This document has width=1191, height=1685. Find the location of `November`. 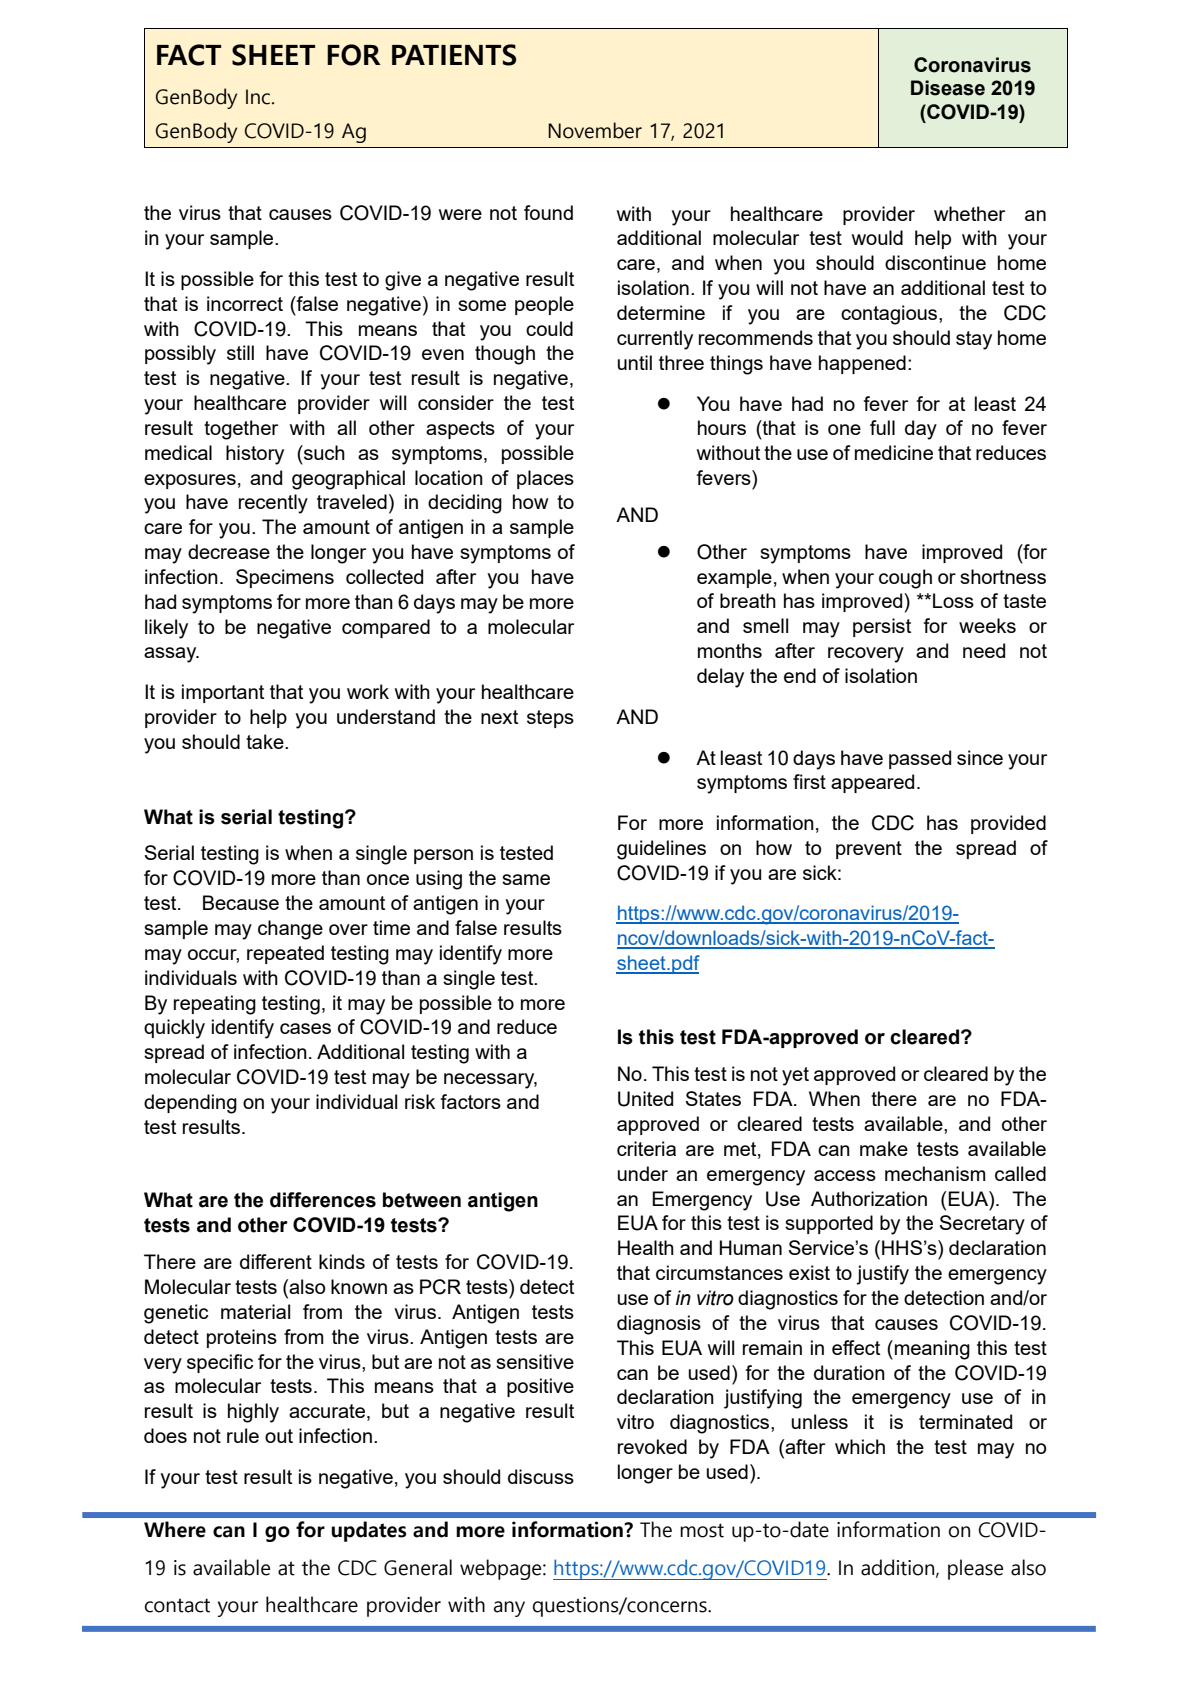

November is located at coordinates (595, 130).
